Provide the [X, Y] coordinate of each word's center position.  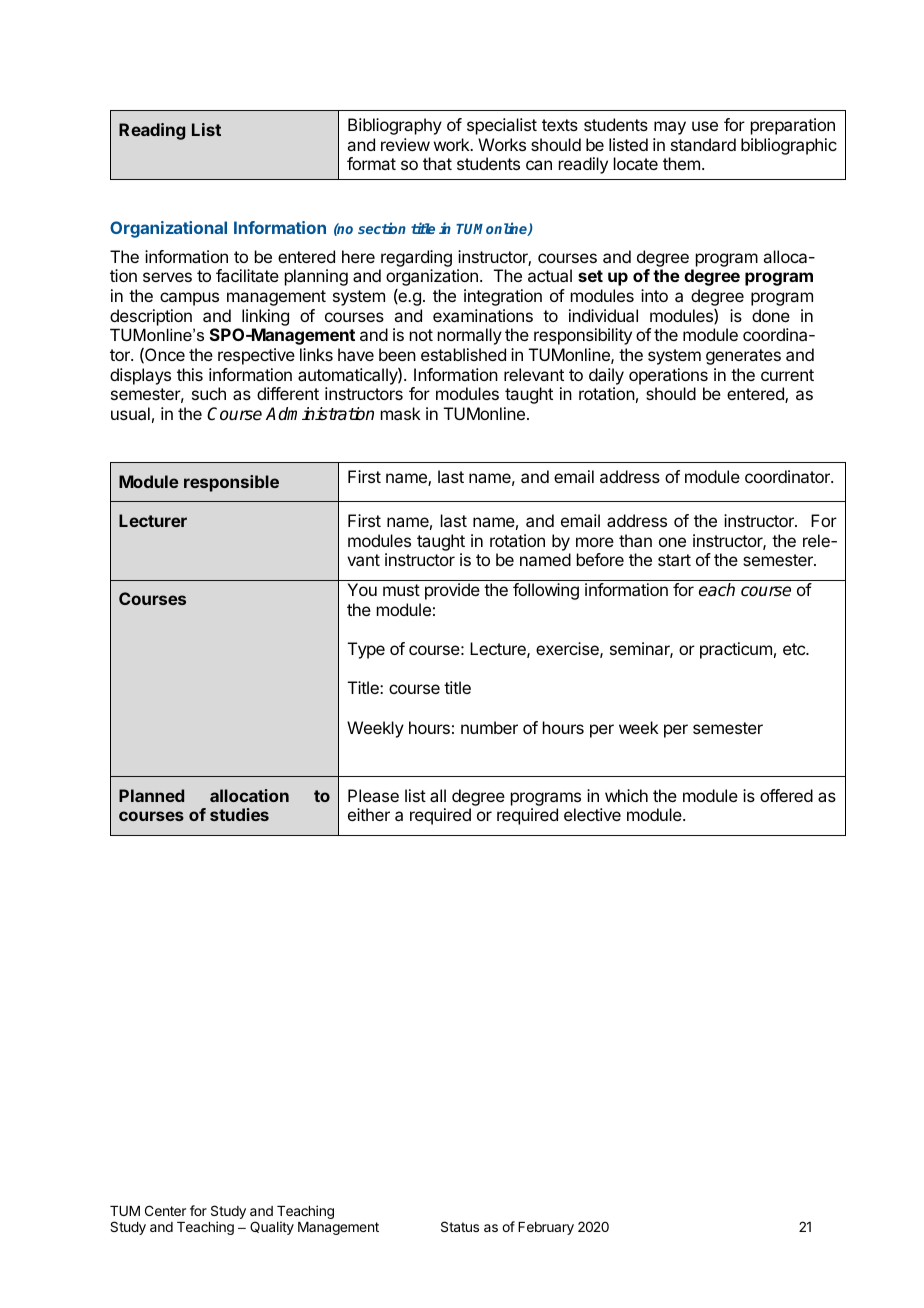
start [674, 560]
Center [165, 1210]
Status [460, 1226]
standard [703, 144]
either [369, 814]
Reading [152, 131]
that [437, 163]
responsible [231, 483]
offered [786, 795]
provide [452, 591]
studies [239, 814]
